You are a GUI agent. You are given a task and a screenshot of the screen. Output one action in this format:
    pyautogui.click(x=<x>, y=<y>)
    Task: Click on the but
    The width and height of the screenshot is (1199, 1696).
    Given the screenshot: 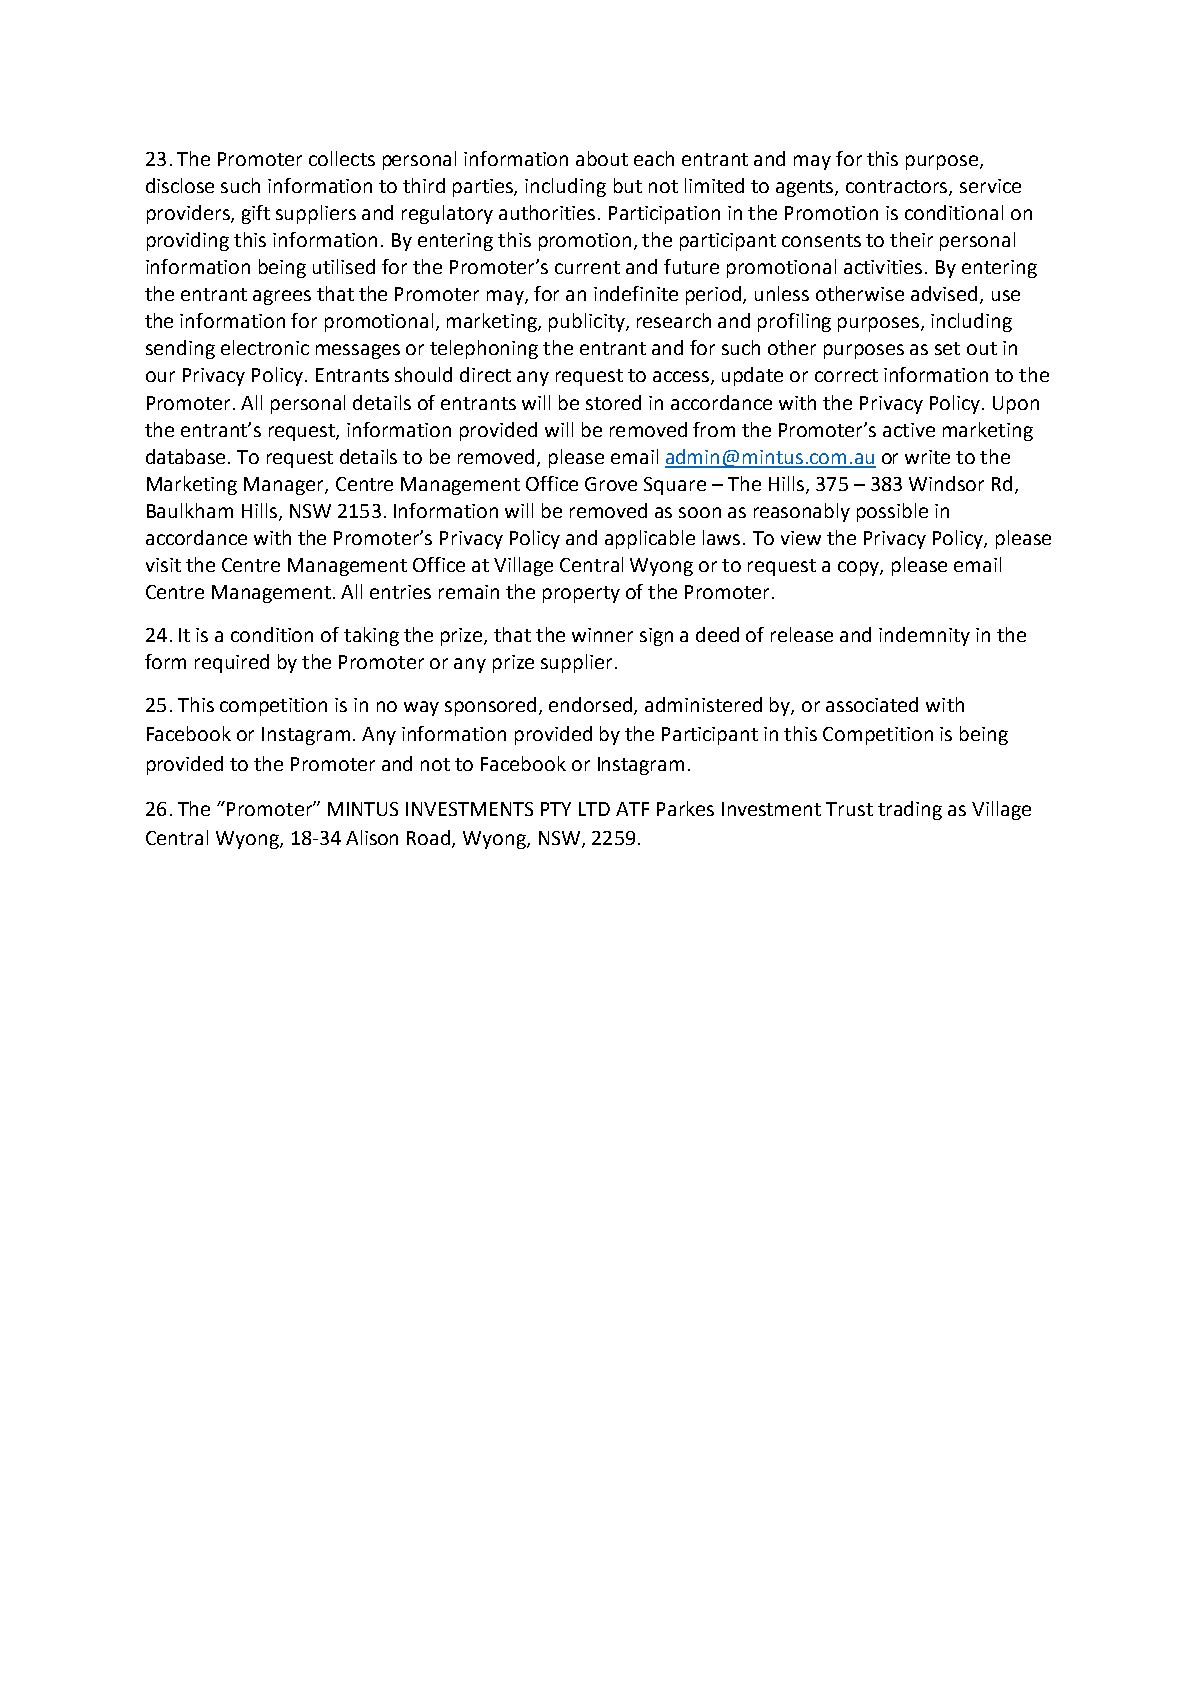 What is the action you would take?
    pyautogui.click(x=628, y=185)
